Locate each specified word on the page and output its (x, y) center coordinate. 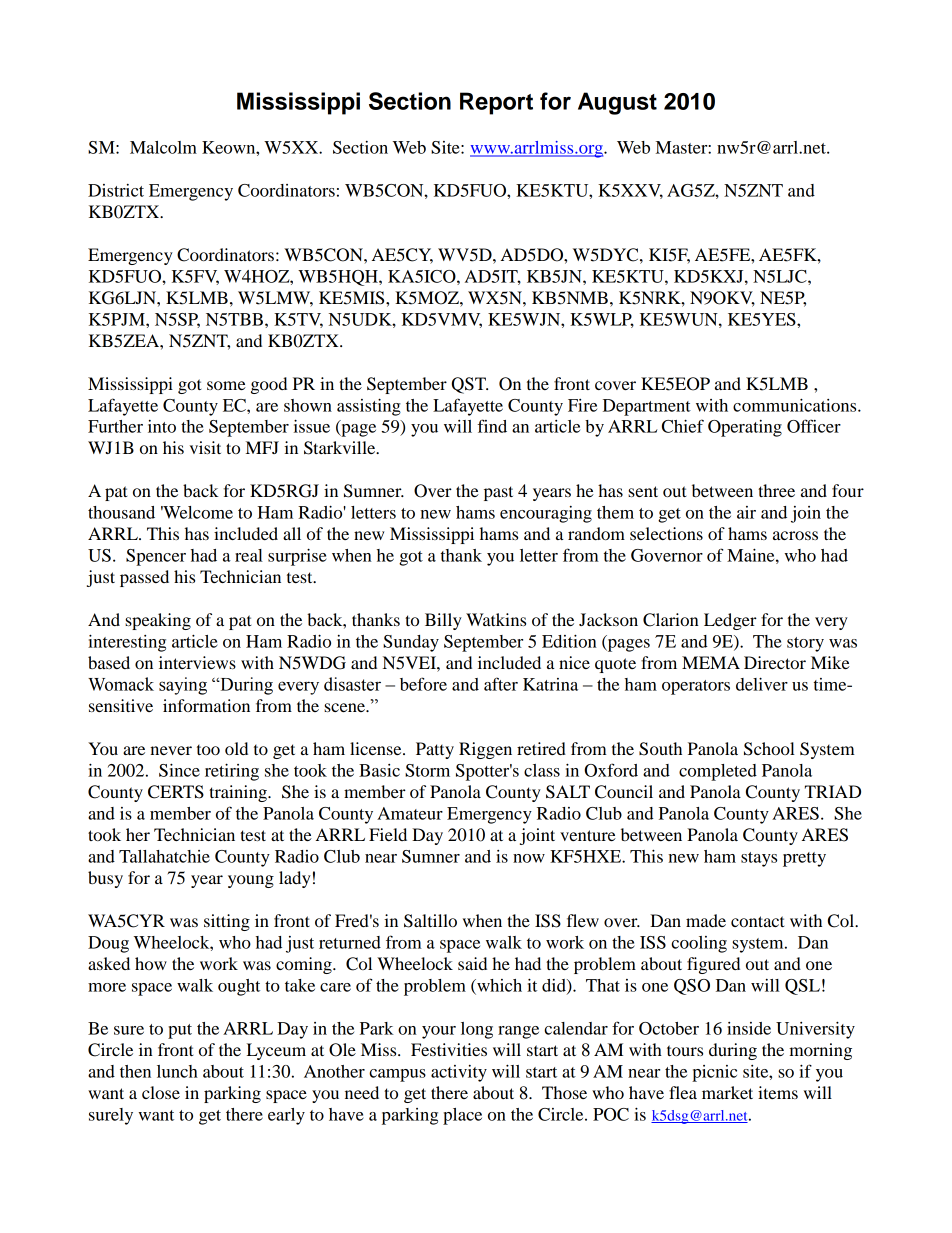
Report (496, 103)
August (617, 103)
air (746, 512)
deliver (762, 684)
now (529, 858)
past (498, 493)
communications (796, 405)
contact (758, 921)
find (492, 426)
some (226, 385)
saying (183, 686)
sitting (227, 922)
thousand (121, 512)
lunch (177, 1071)
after (501, 684)
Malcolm (163, 147)
